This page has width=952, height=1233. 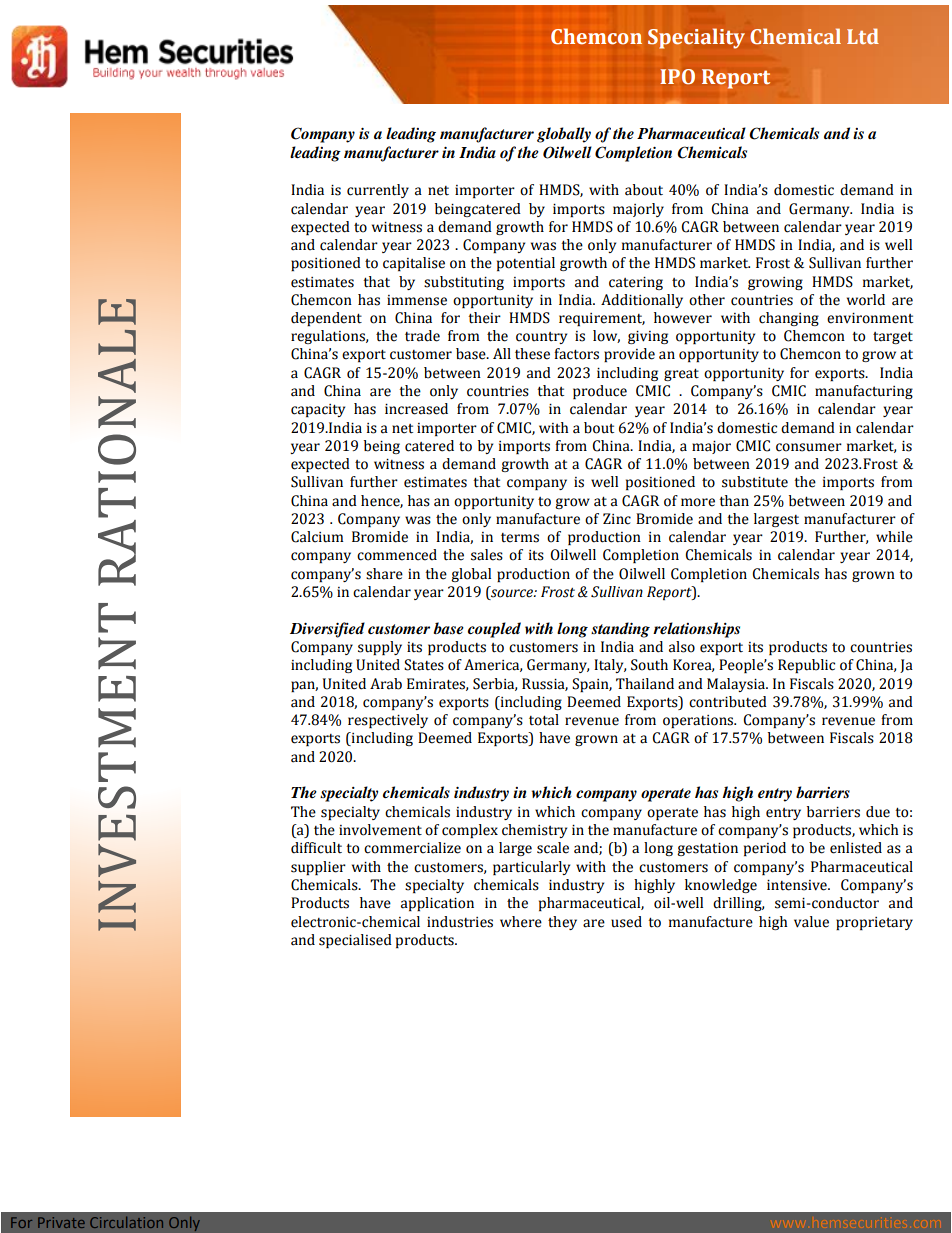 What do you see at coordinates (126, 1222) in the page?
I see `Circulation` at bounding box center [126, 1222].
